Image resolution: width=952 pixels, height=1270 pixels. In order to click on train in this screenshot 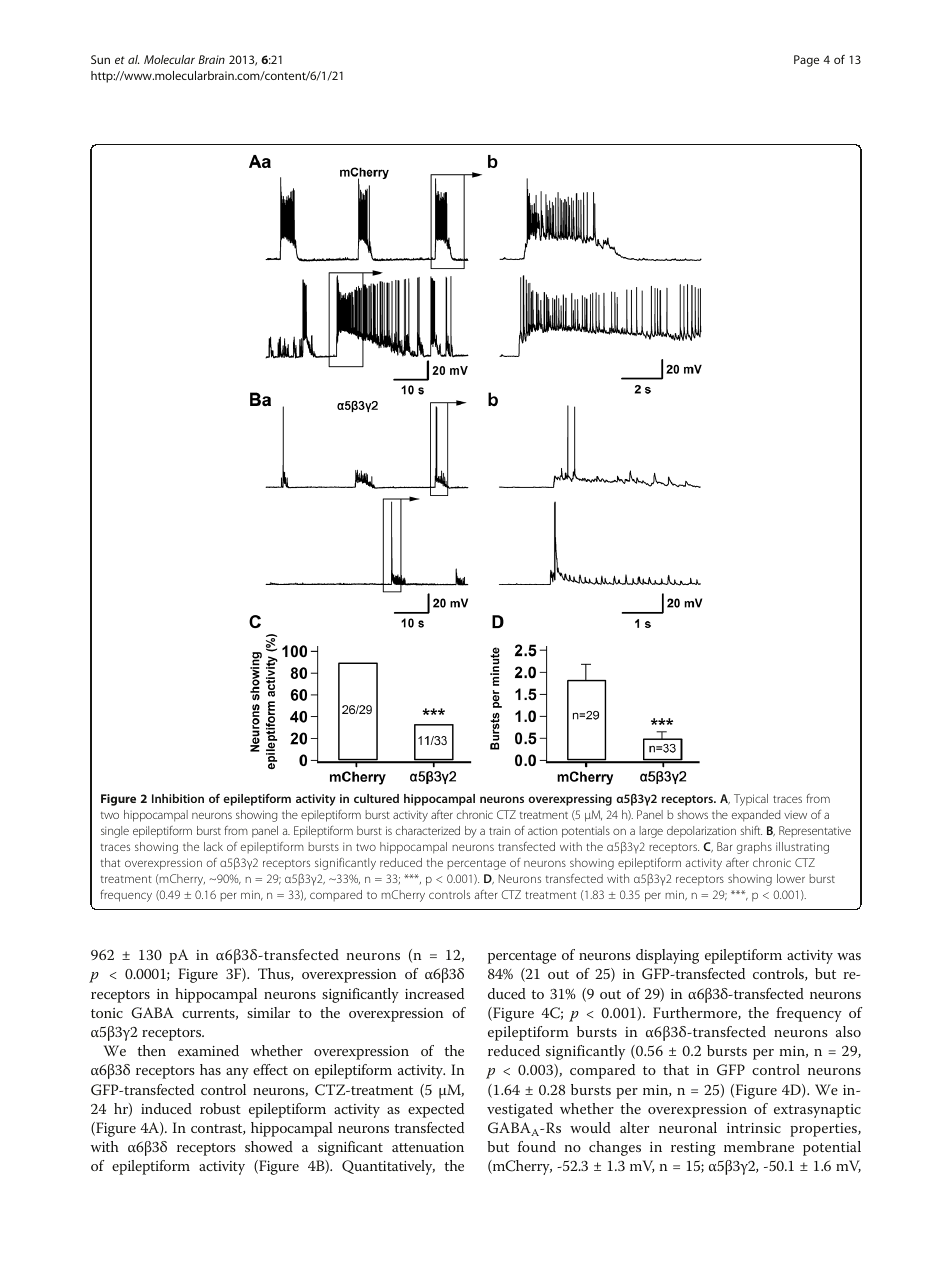, I will do `click(499, 831)`.
